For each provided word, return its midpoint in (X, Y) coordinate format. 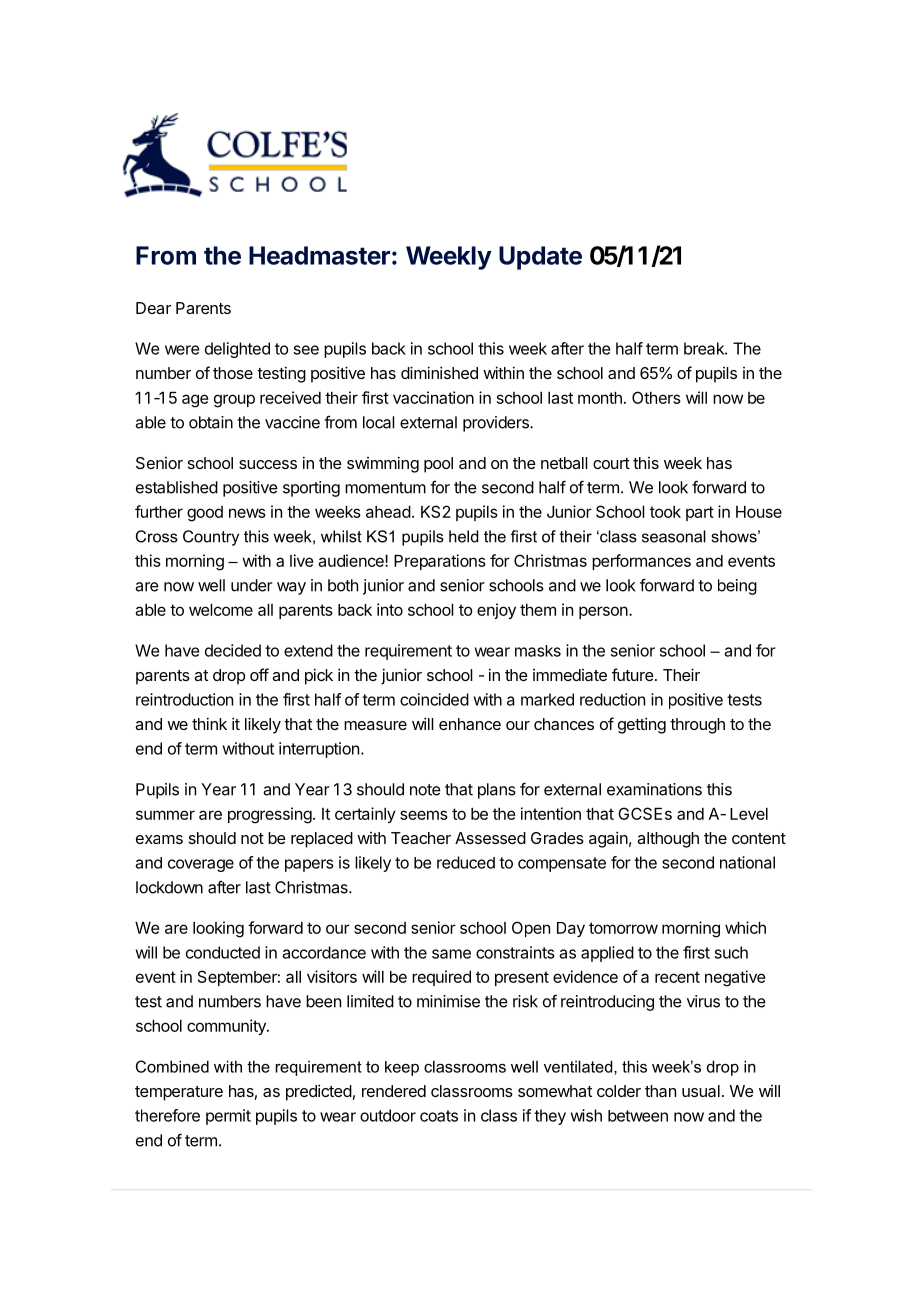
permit (228, 1117)
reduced (466, 862)
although (668, 840)
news (247, 513)
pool (438, 465)
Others (656, 397)
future (633, 674)
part (700, 513)
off (259, 674)
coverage (201, 865)
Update (540, 258)
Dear (153, 308)
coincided (434, 699)
